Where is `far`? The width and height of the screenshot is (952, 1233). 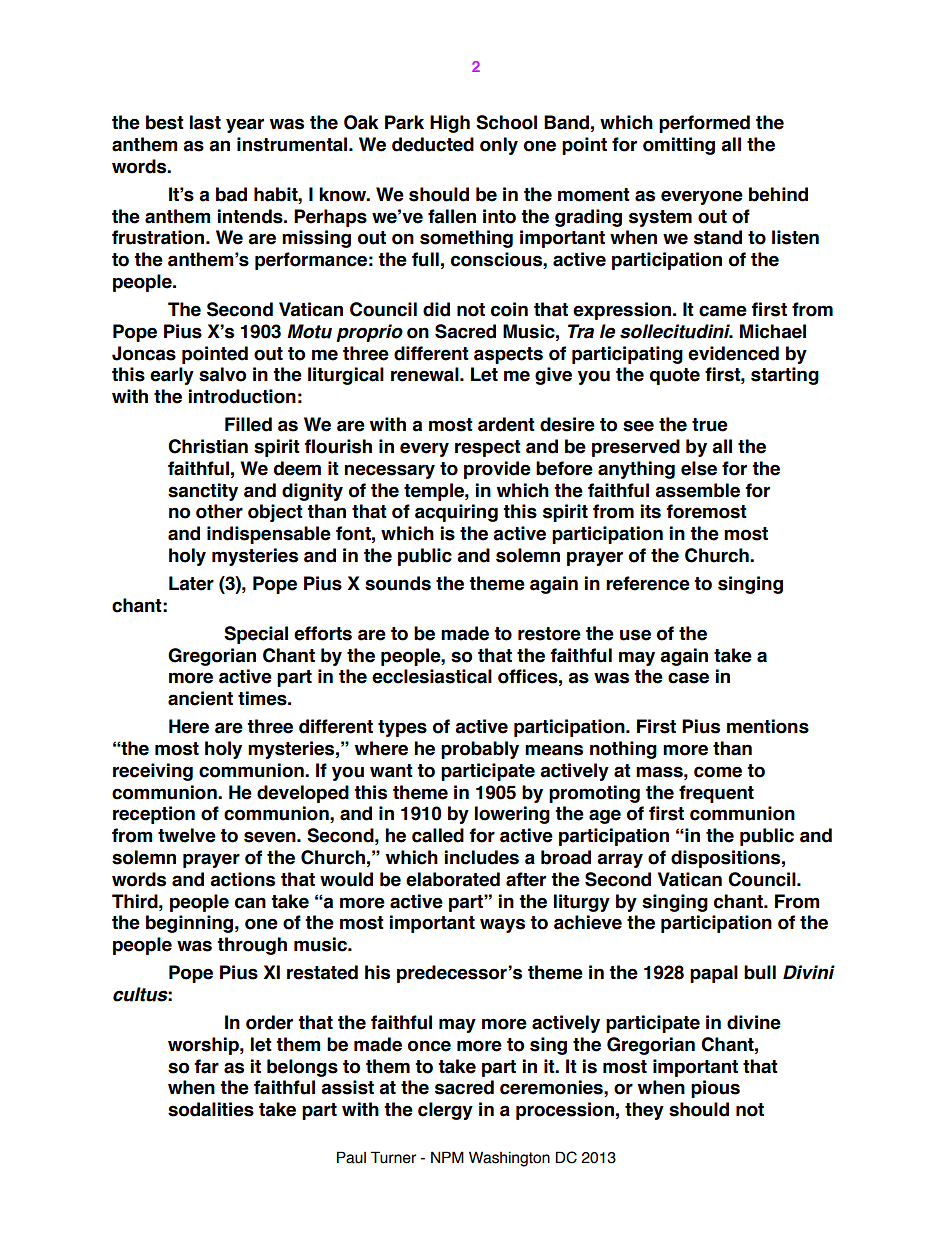 far is located at coordinates (206, 1066).
